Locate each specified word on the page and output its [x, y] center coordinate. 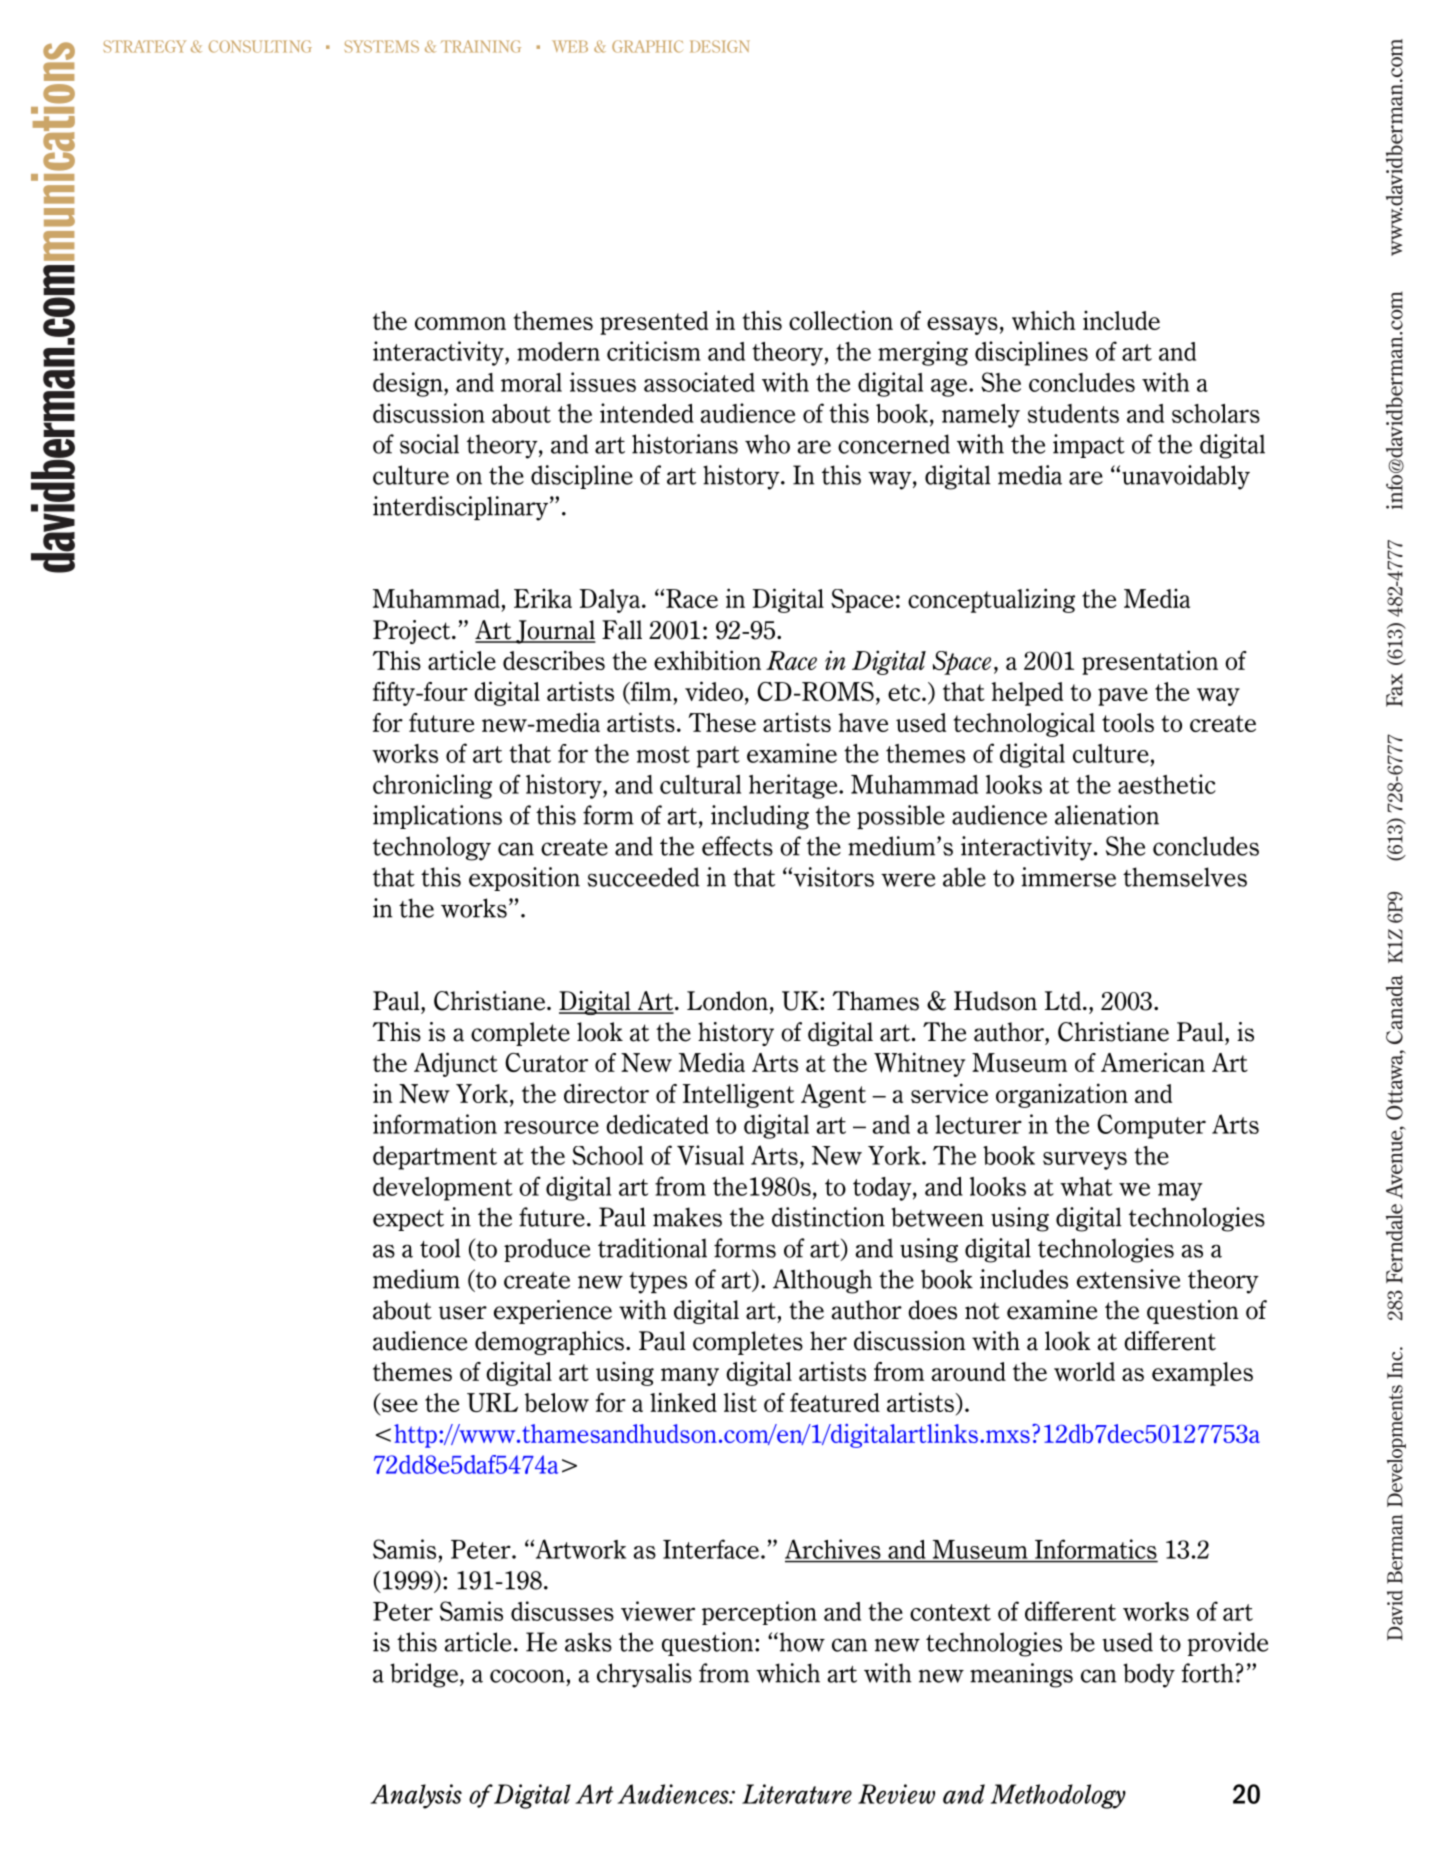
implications [437, 817]
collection [841, 320]
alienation [1107, 815]
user [463, 1313]
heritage [794, 786]
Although [822, 1281]
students [1073, 413]
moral [531, 382]
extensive [1128, 1279]
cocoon [527, 1676]
